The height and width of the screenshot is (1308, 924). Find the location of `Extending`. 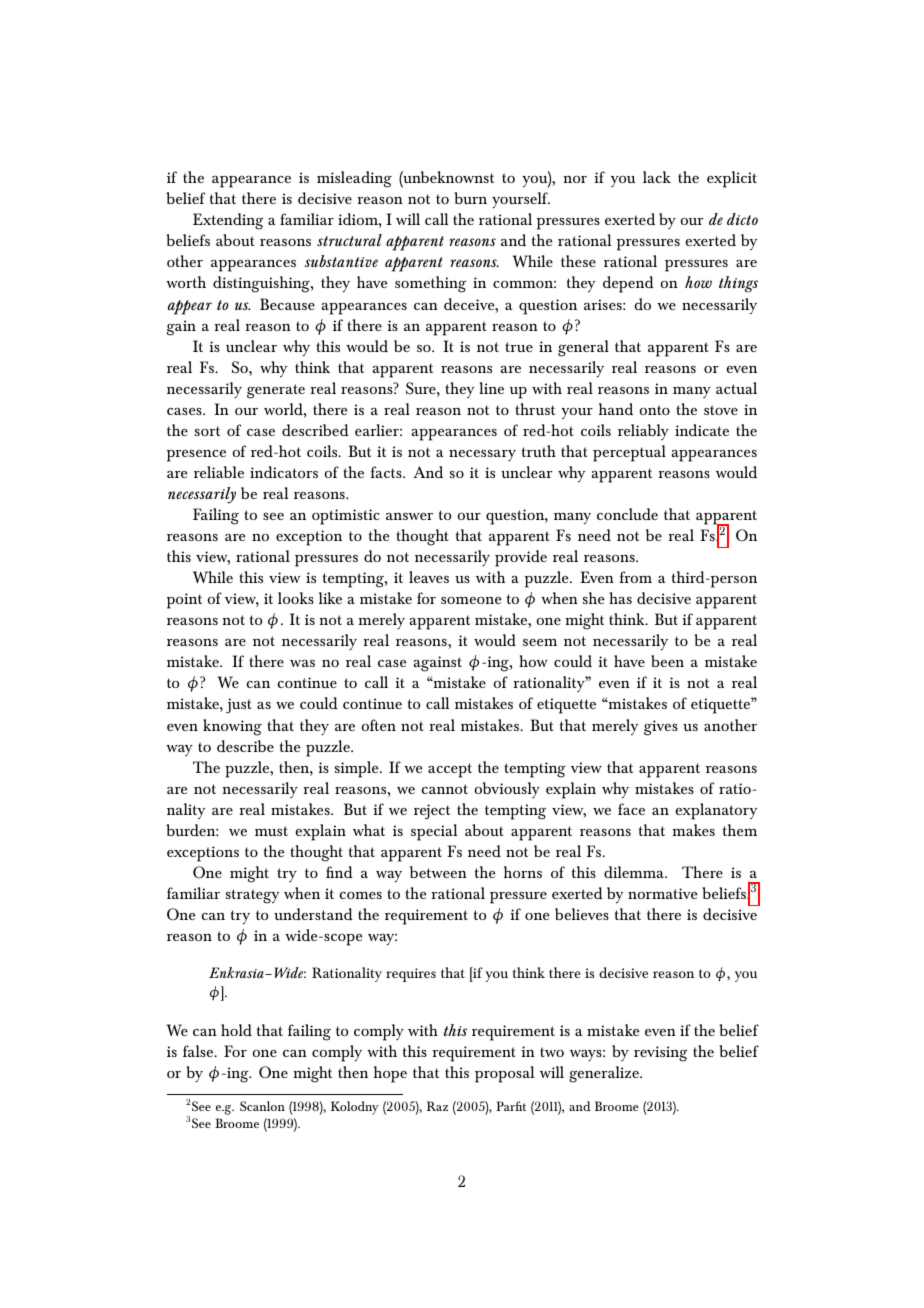

Extending is located at coordinates (228, 221).
